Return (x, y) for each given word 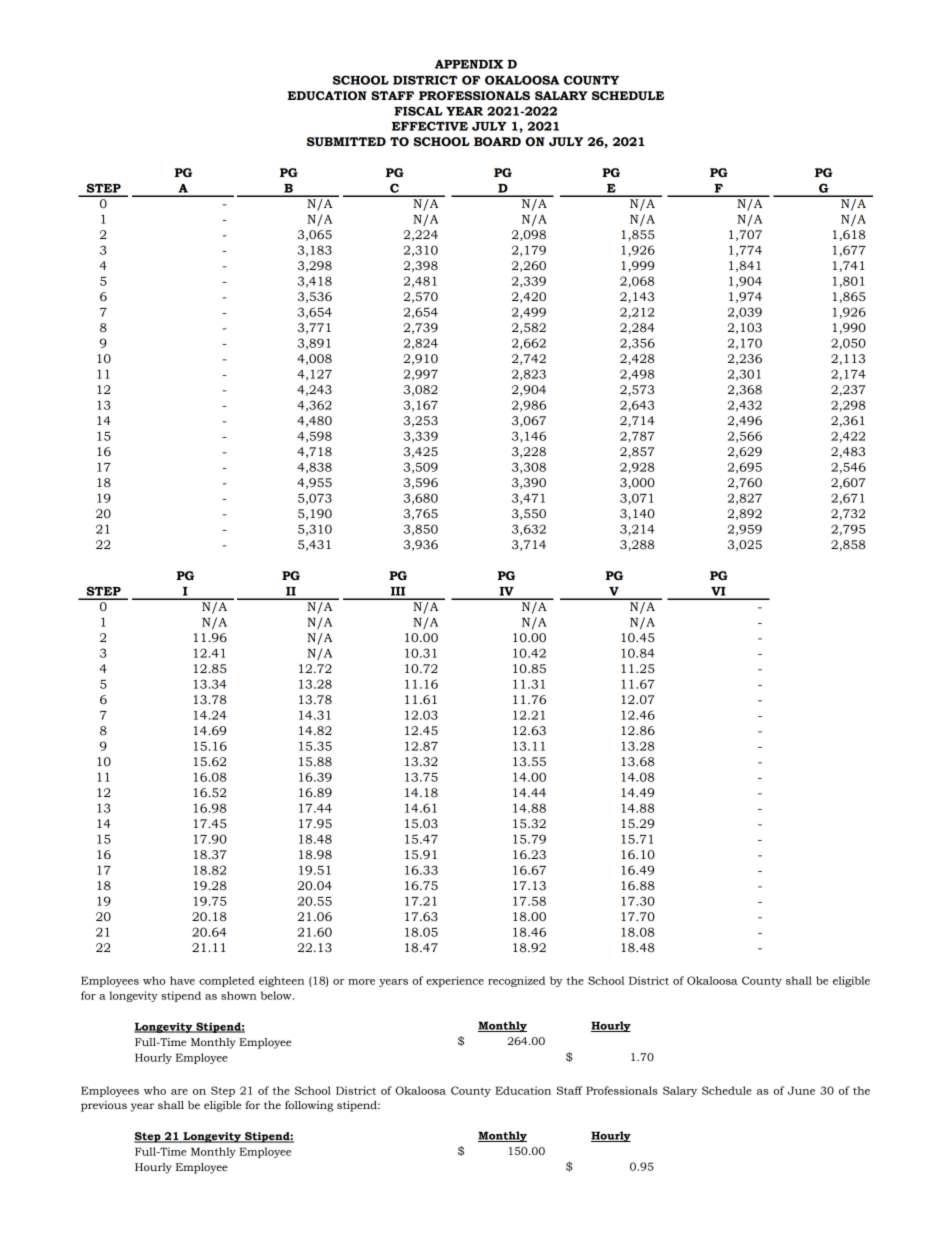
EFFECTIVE (430, 126)
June (801, 1090)
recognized (516, 981)
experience (455, 981)
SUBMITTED (346, 142)
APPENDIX (469, 64)
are (179, 1092)
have (182, 980)
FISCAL (418, 111)
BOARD (497, 142)
